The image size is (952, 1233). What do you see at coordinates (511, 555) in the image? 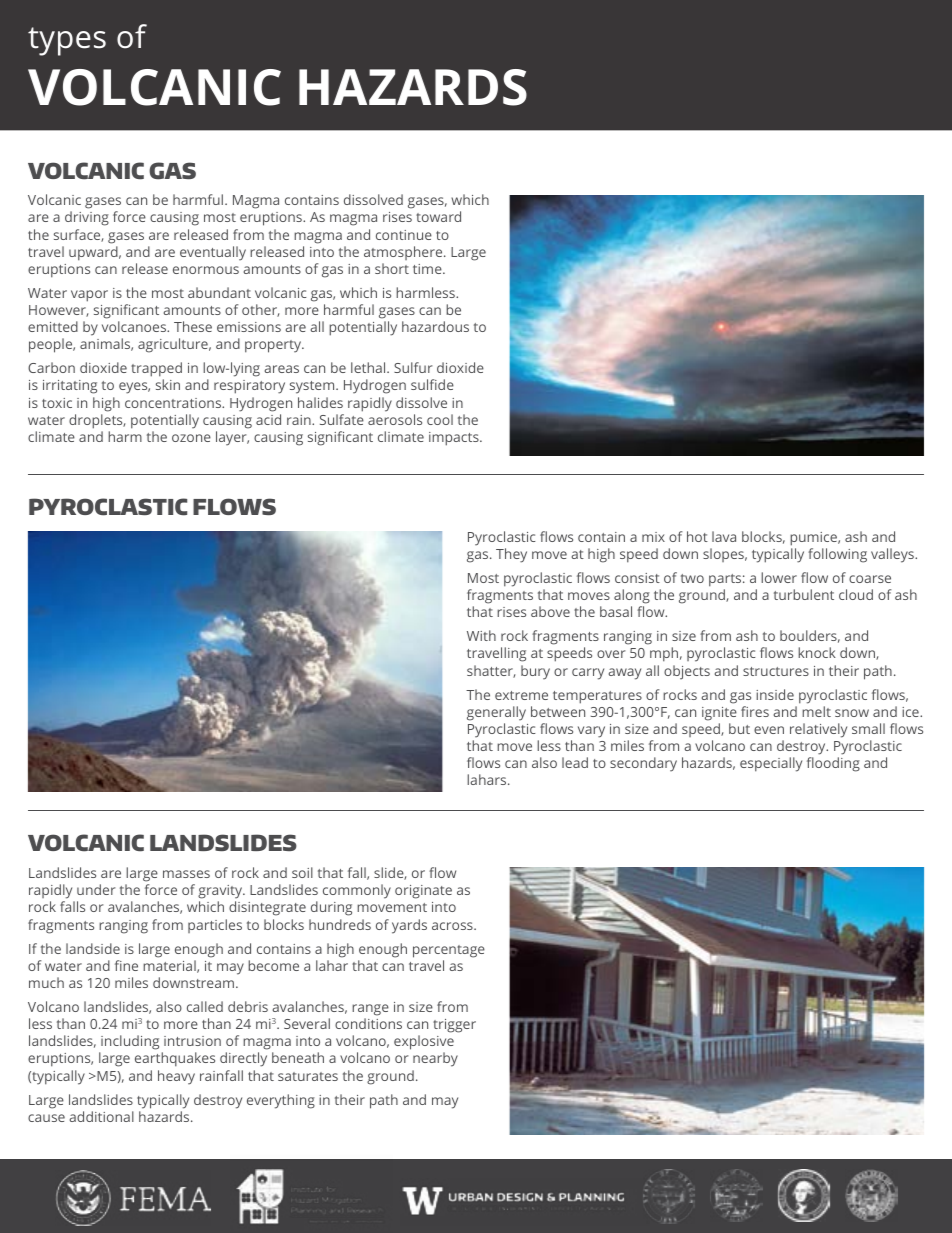
I see `They` at bounding box center [511, 555].
